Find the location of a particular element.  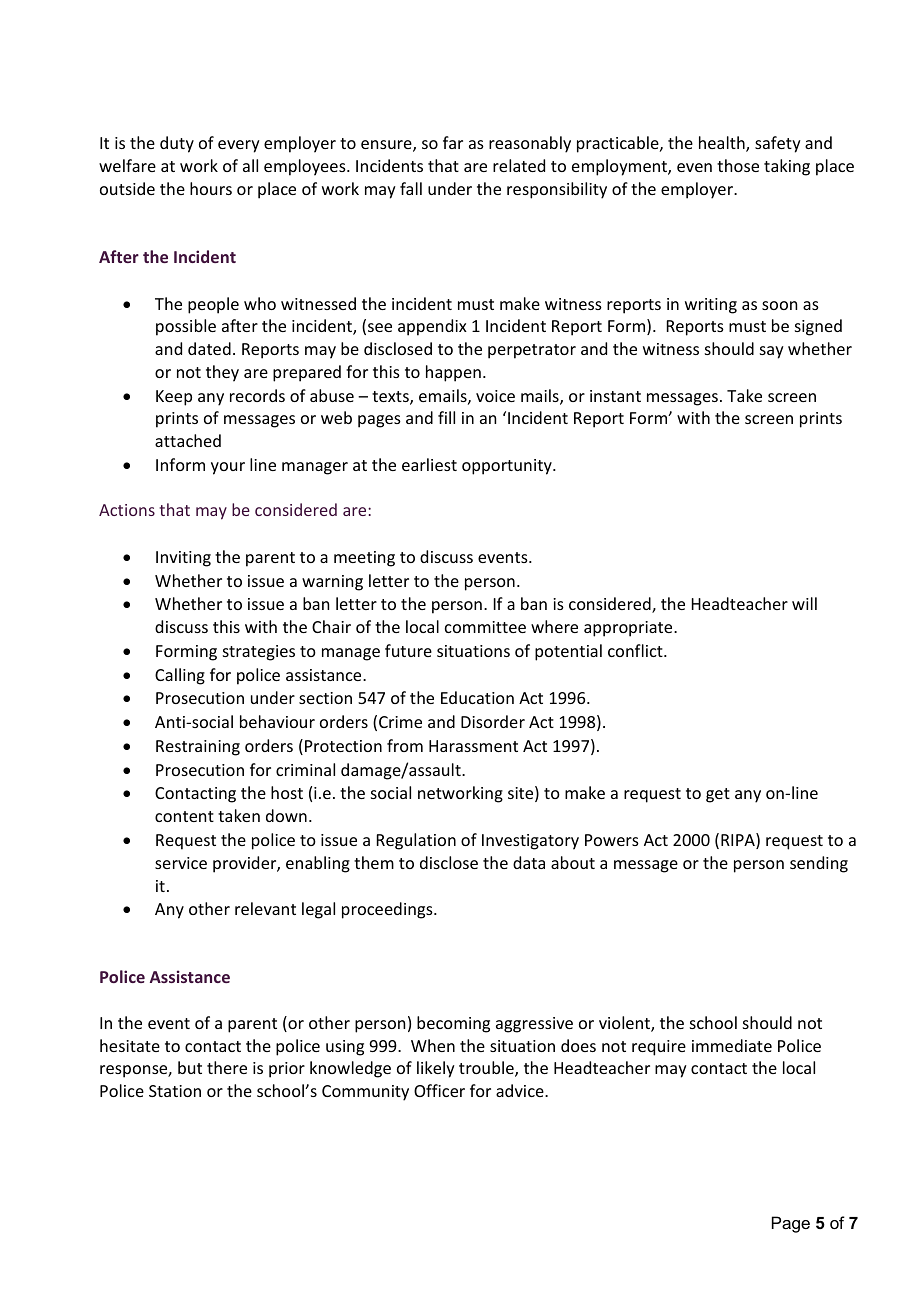

there is located at coordinates (227, 1067).
